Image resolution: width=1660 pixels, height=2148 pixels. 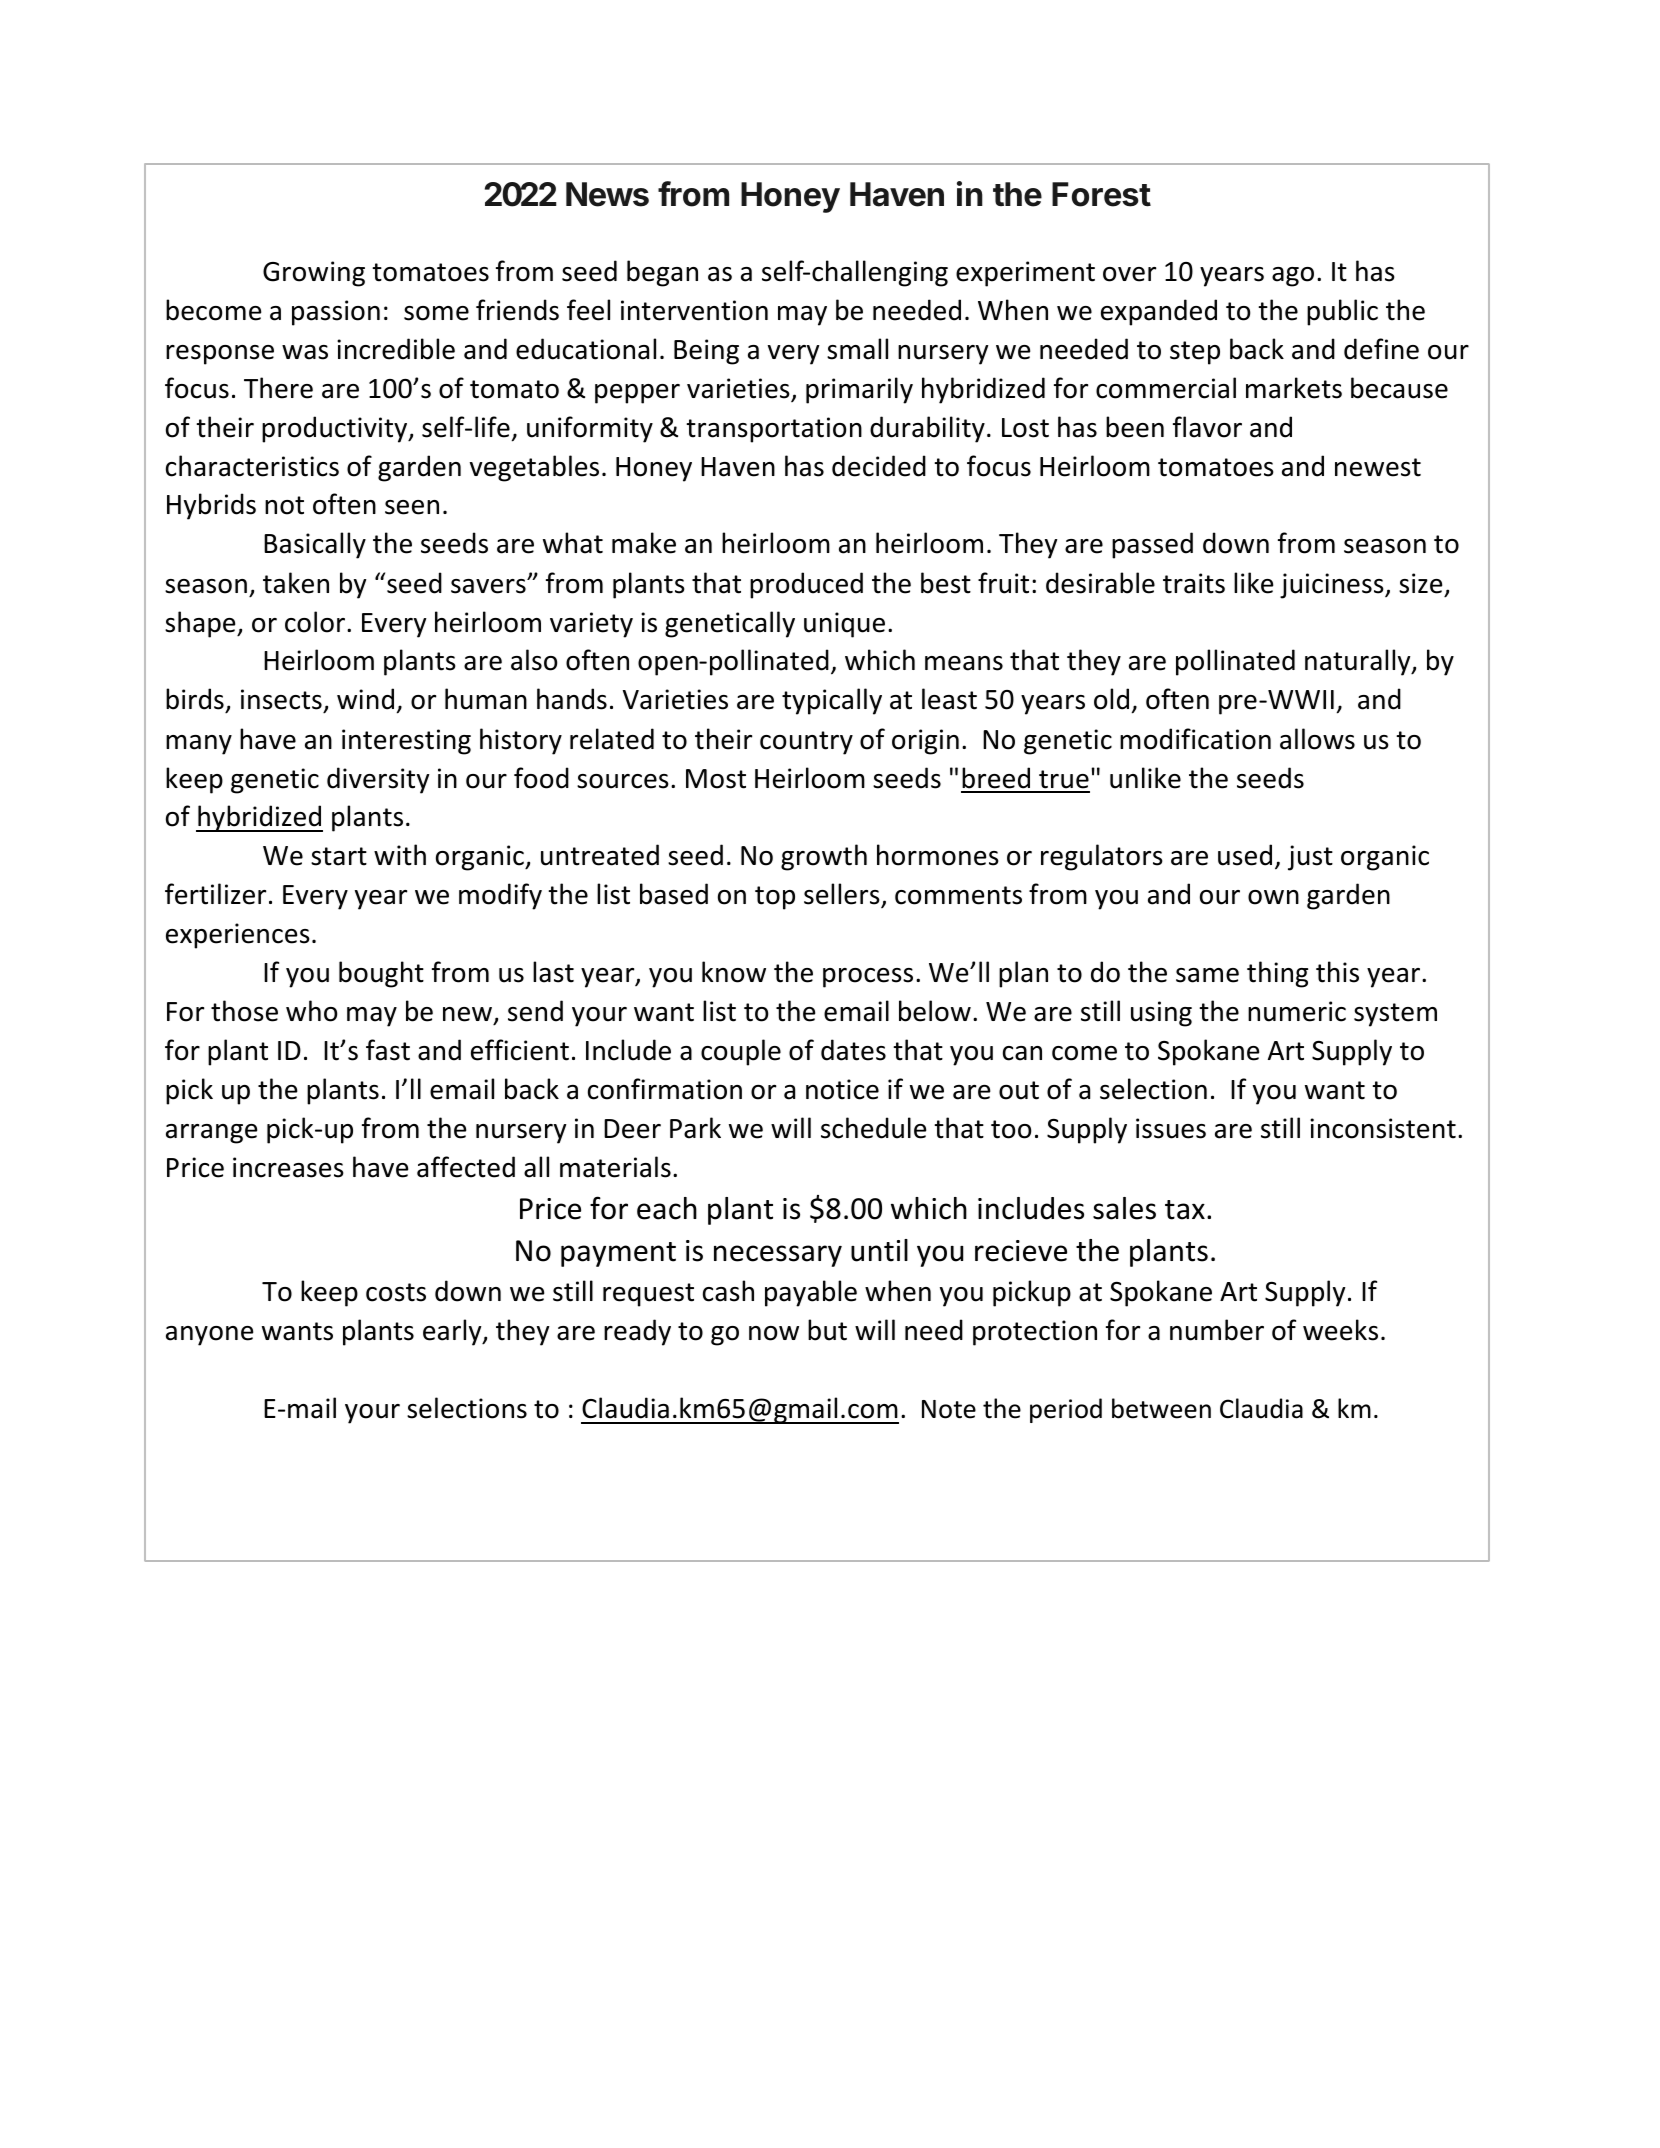 What do you see at coordinates (873, 1128) in the screenshot?
I see `schedule` at bounding box center [873, 1128].
